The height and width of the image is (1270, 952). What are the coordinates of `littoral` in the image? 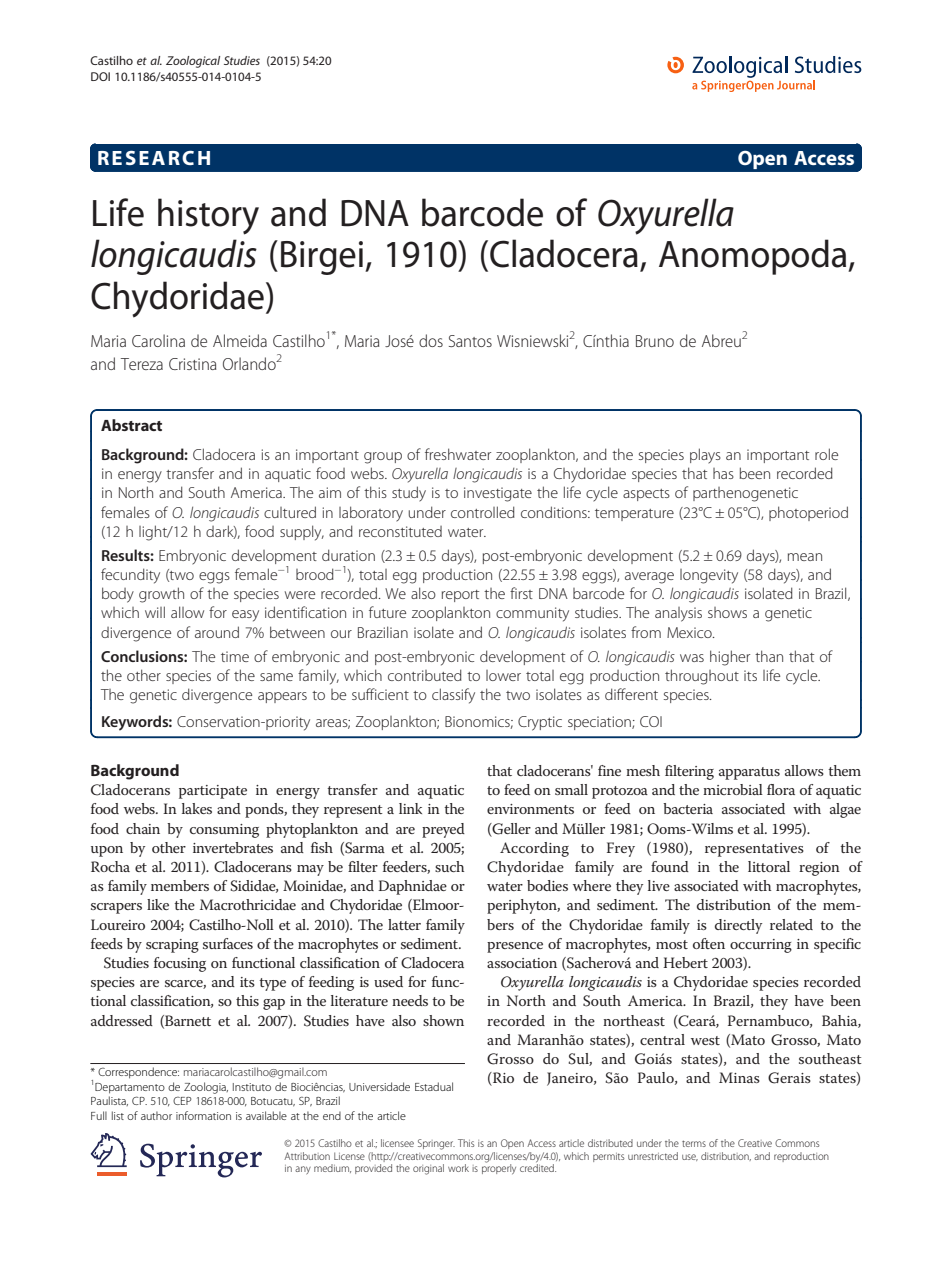 It's located at (769, 866).
